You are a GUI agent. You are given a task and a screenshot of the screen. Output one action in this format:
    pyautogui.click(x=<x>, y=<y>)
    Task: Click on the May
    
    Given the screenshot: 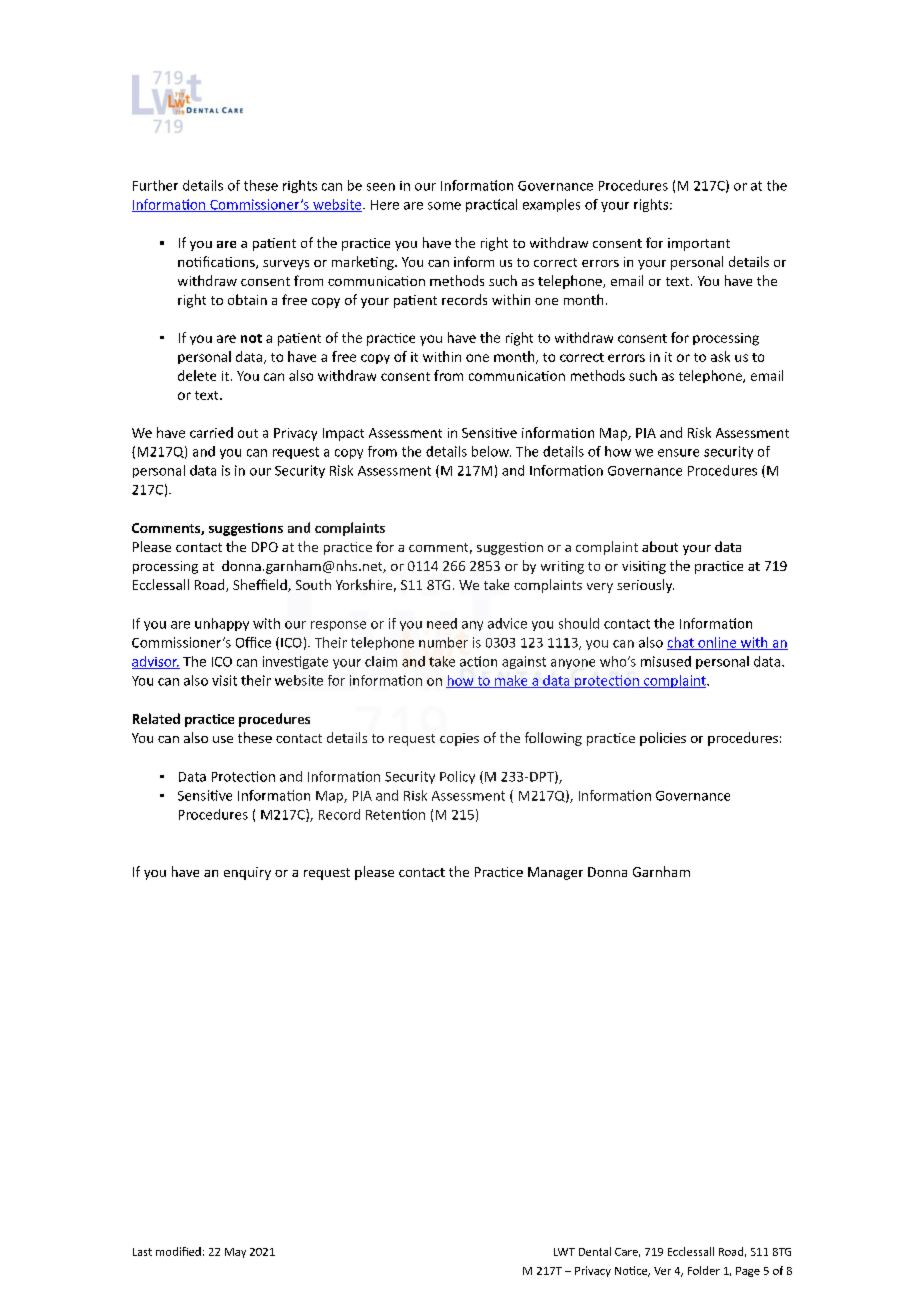 What is the action you would take?
    pyautogui.click(x=235, y=1253)
